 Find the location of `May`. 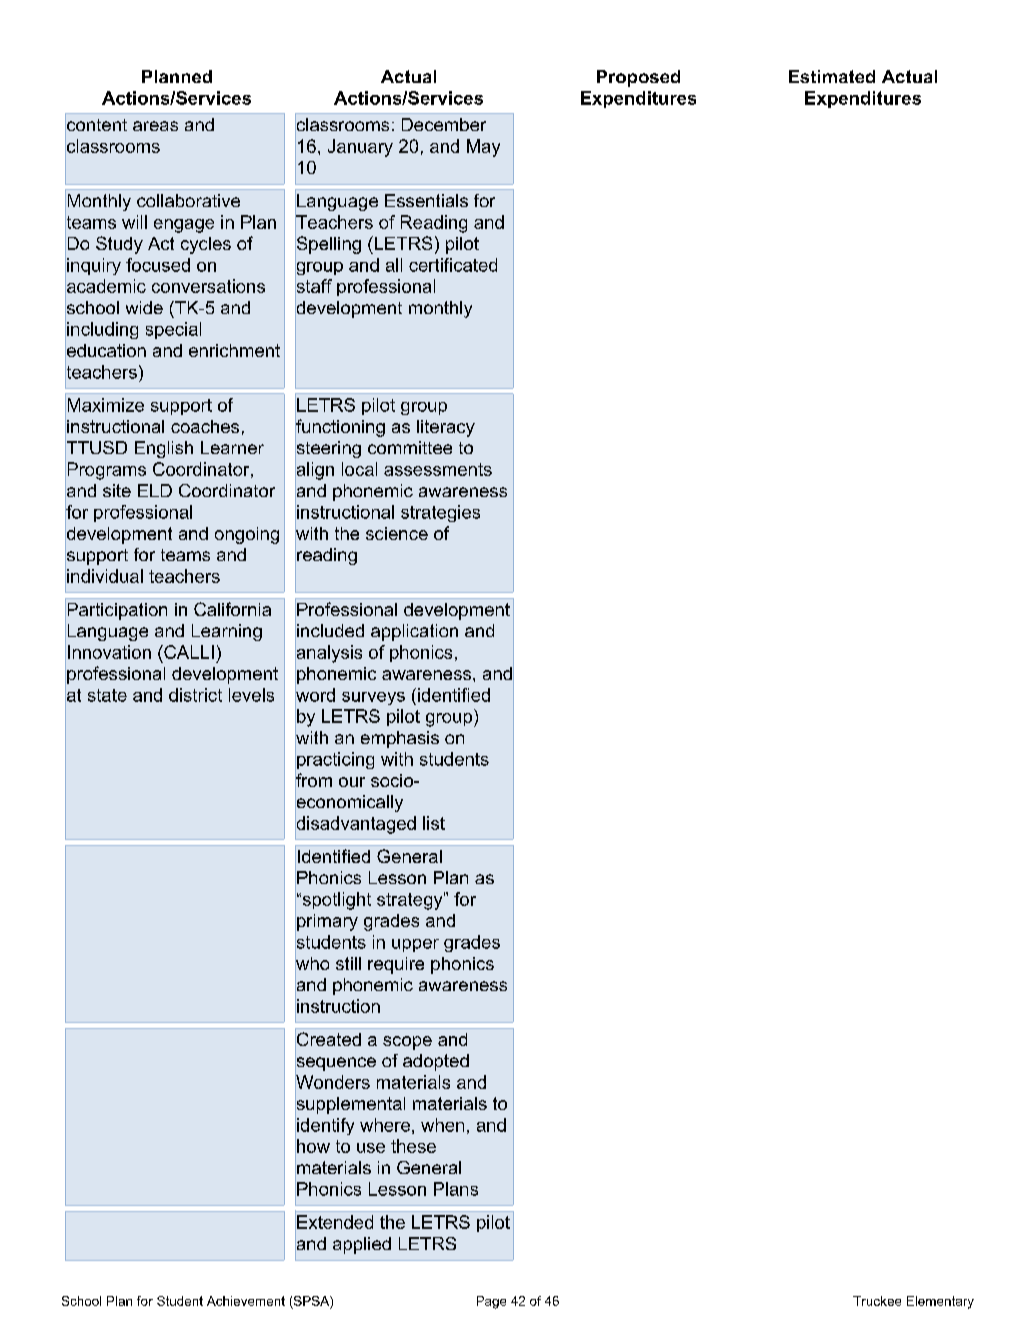

May is located at coordinates (483, 148).
